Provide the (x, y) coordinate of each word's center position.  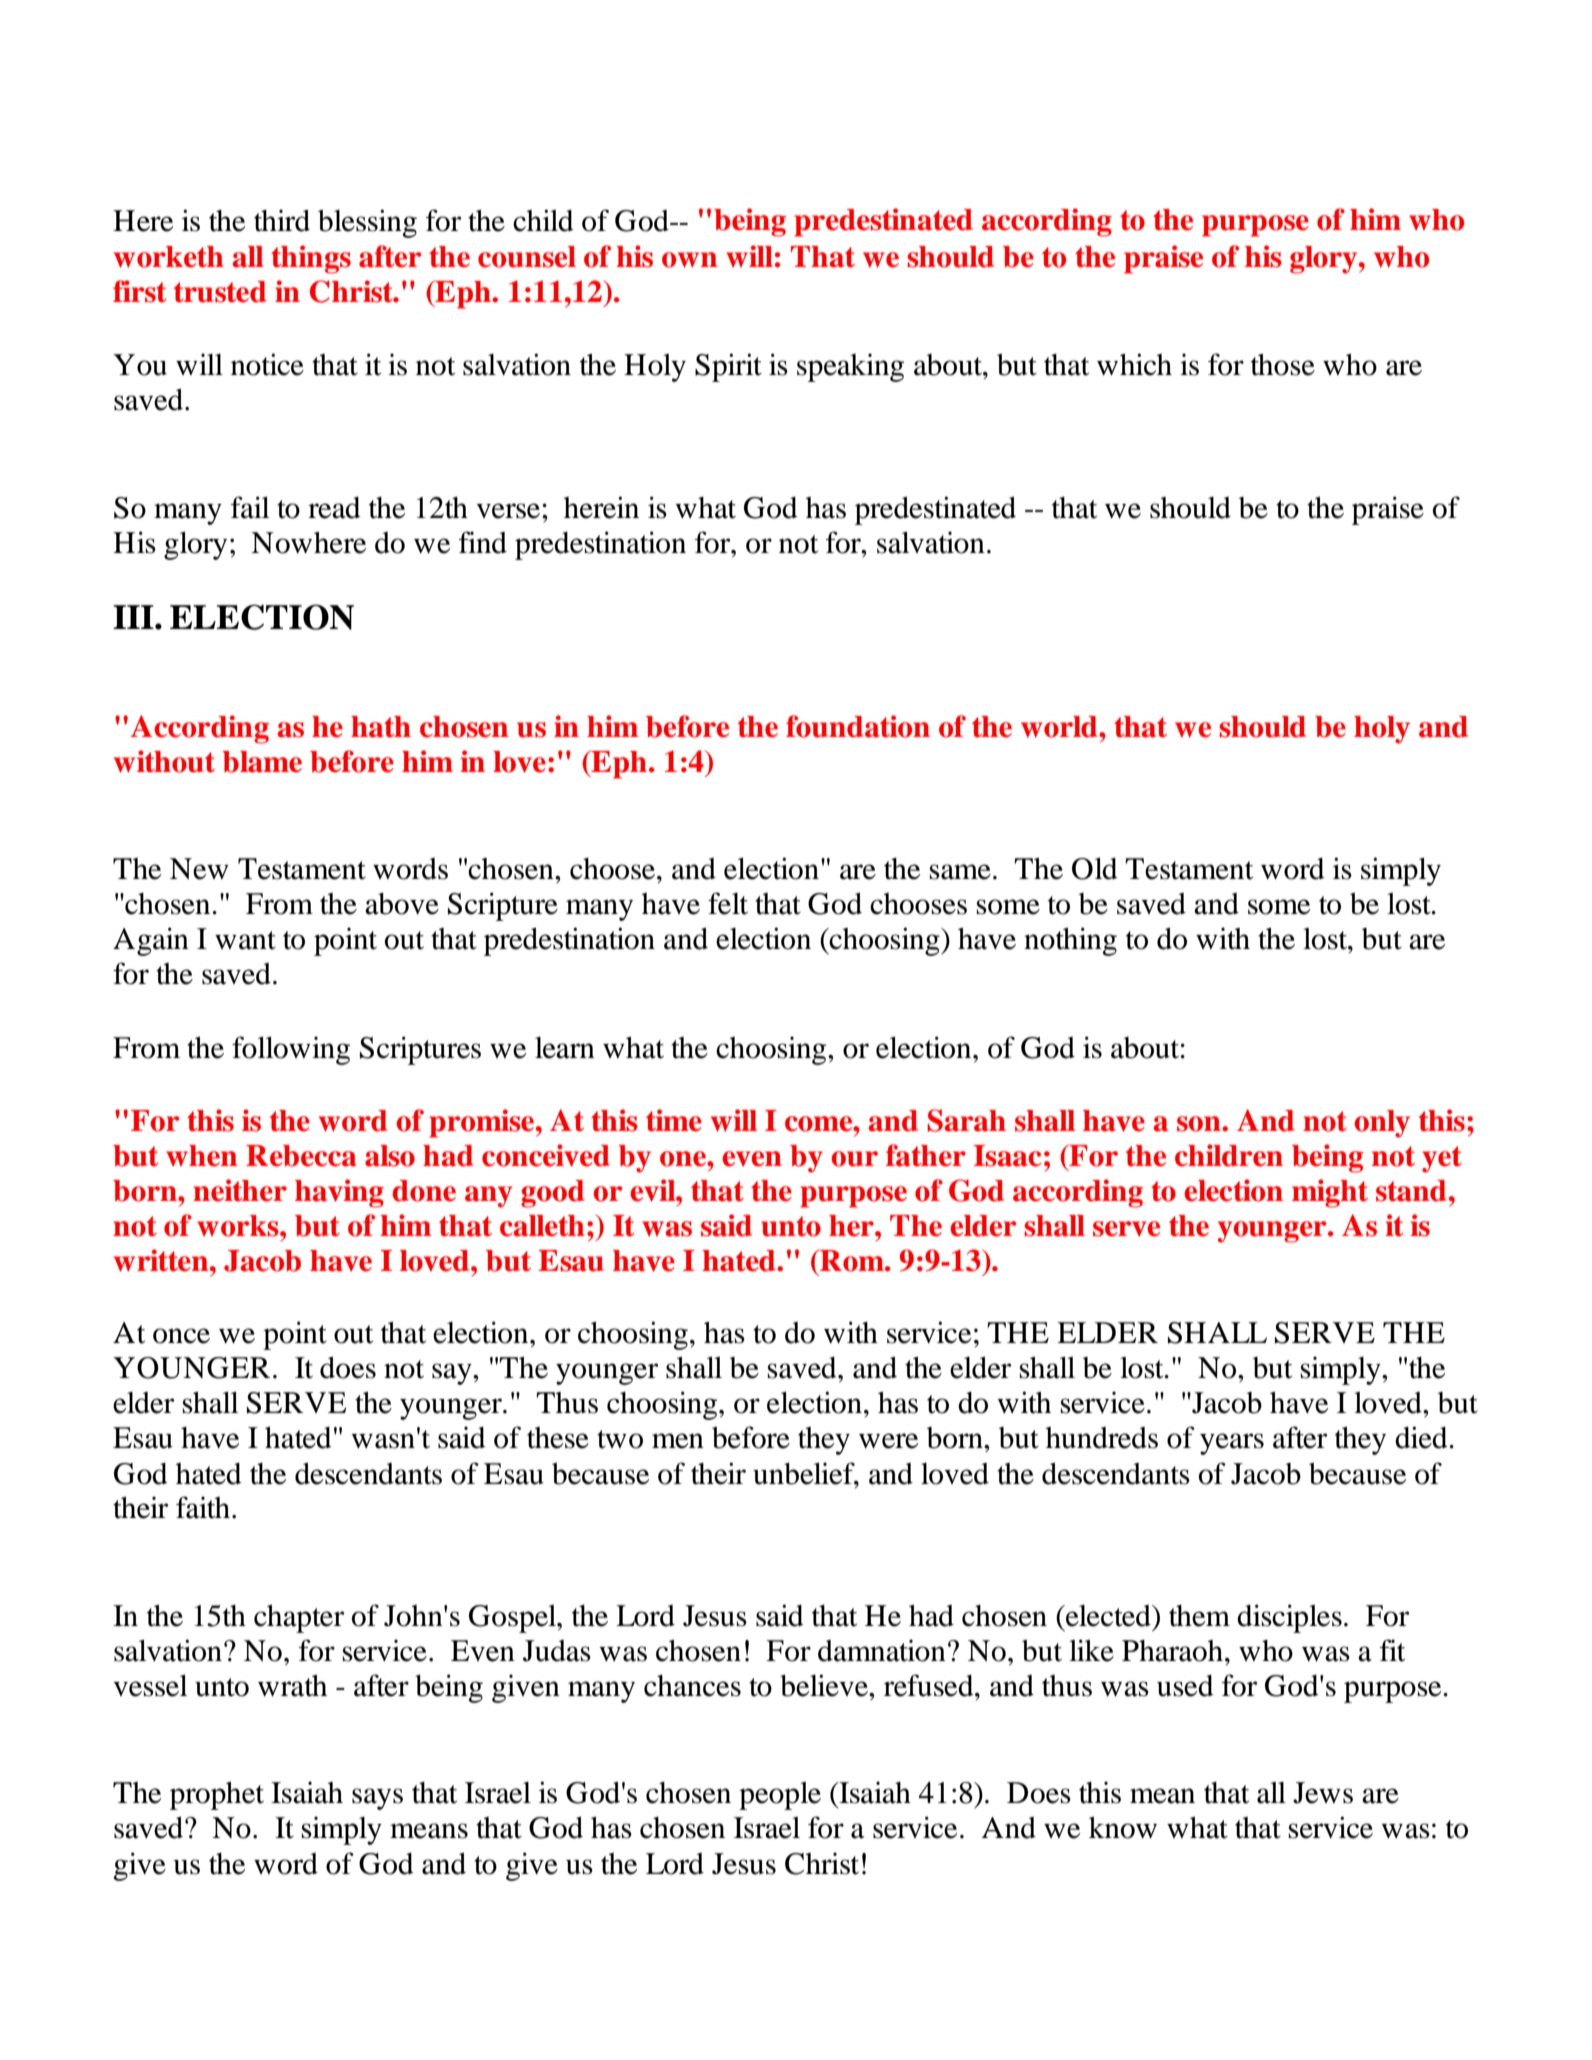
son (1200, 1124)
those (1283, 365)
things (311, 259)
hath (381, 727)
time (674, 1120)
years (1232, 1444)
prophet (217, 1796)
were (888, 1441)
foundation (858, 726)
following (291, 1050)
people (780, 1796)
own (689, 260)
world (1060, 727)
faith (203, 1507)
